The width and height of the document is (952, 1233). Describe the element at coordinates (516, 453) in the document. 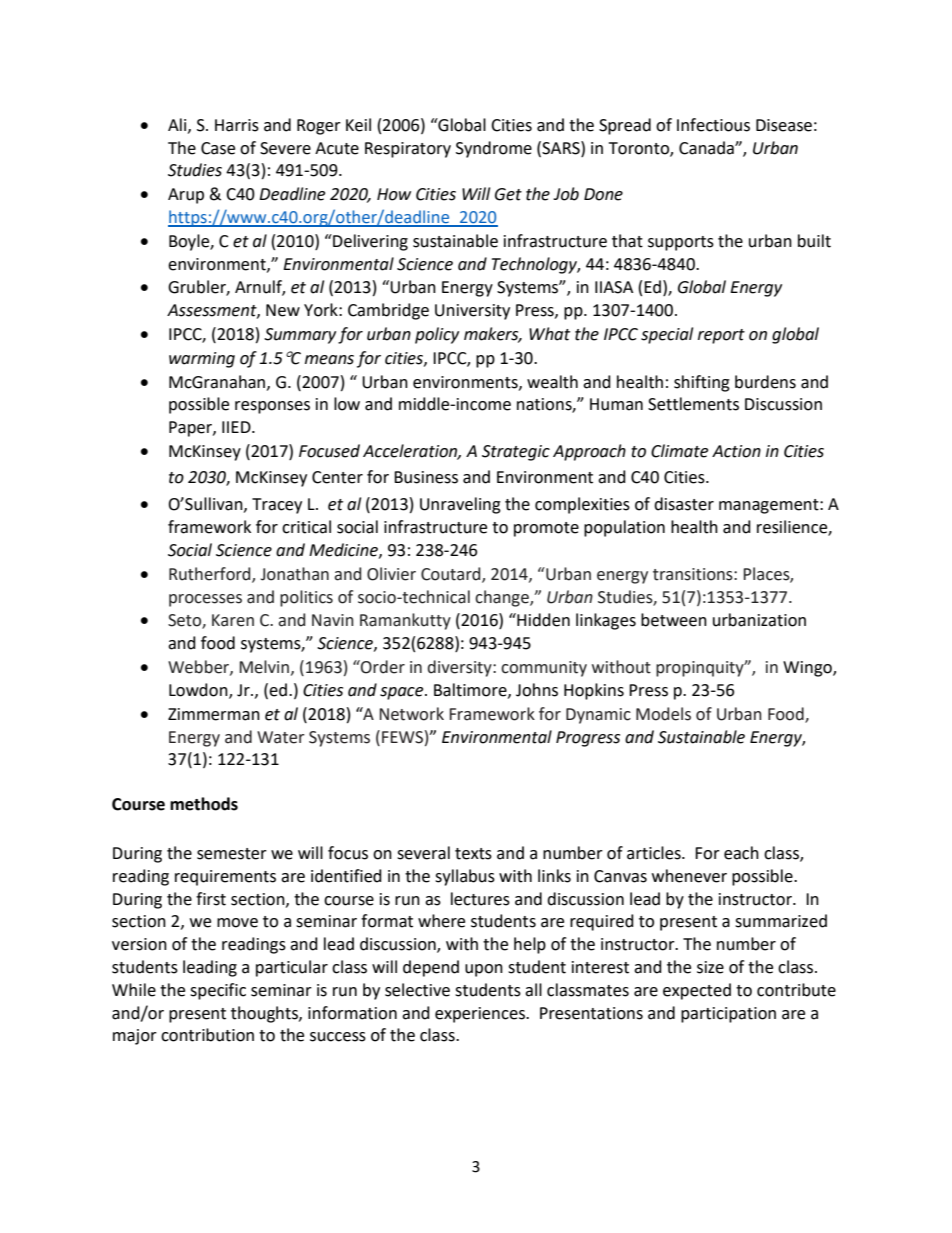

I see `Strategic` at that location.
